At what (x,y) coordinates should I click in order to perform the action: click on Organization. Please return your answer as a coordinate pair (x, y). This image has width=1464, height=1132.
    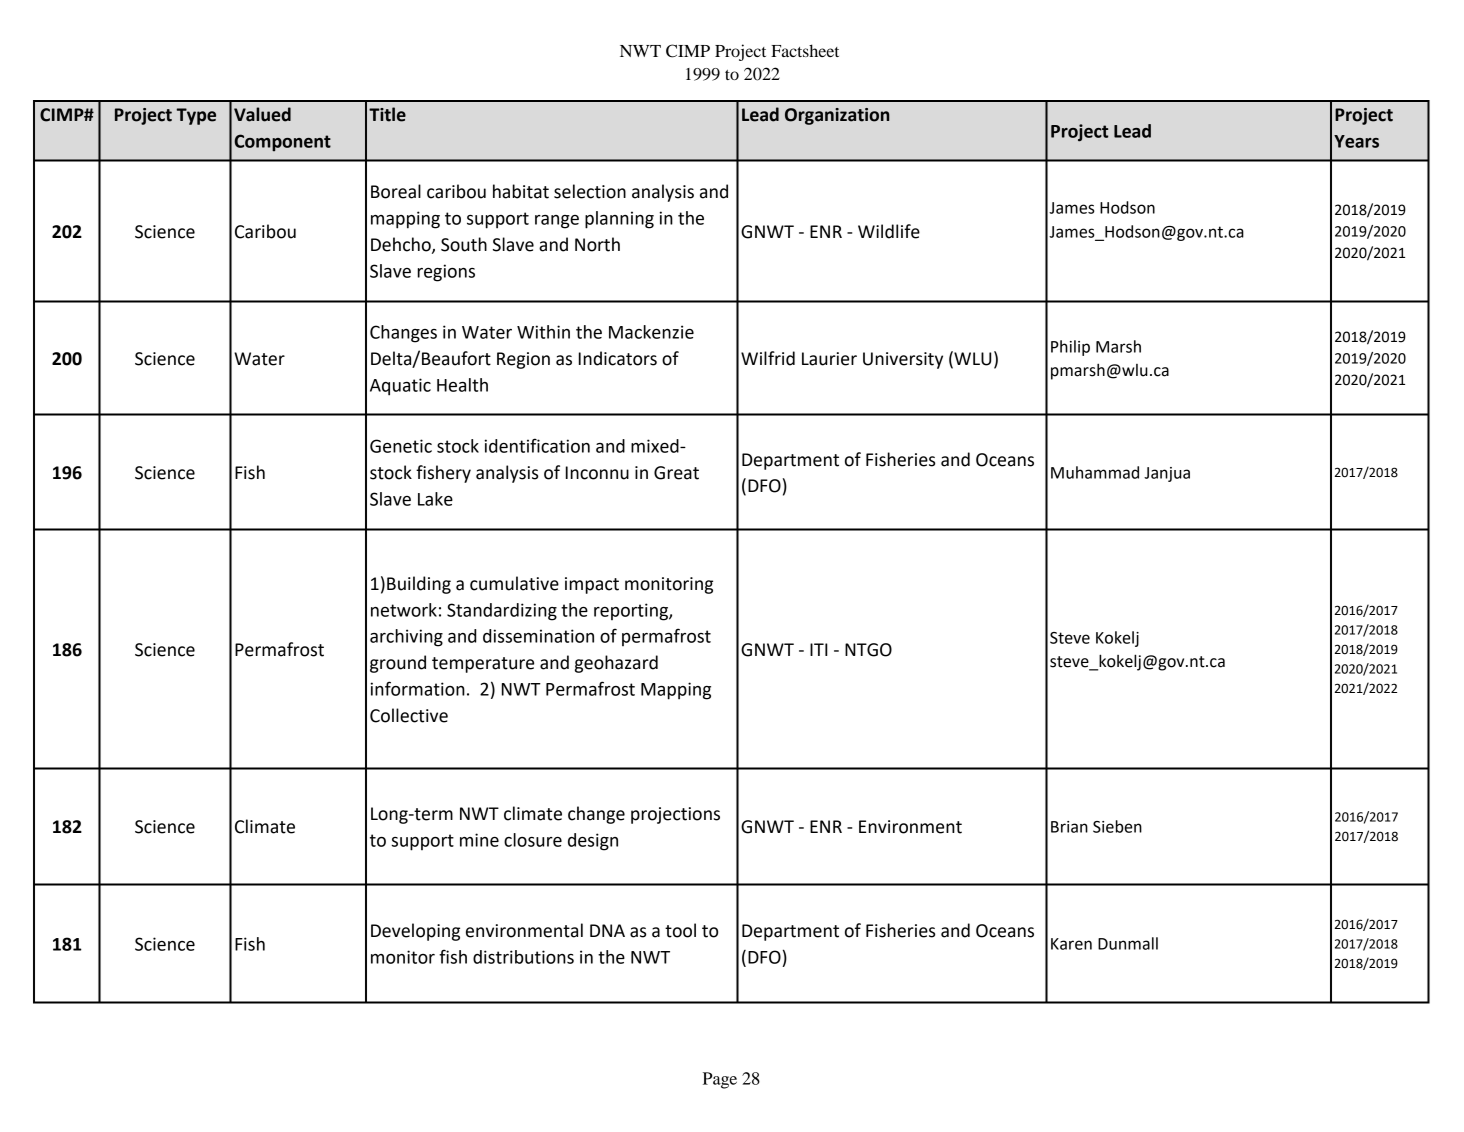
    Looking at the image, I should click on (837, 116).
